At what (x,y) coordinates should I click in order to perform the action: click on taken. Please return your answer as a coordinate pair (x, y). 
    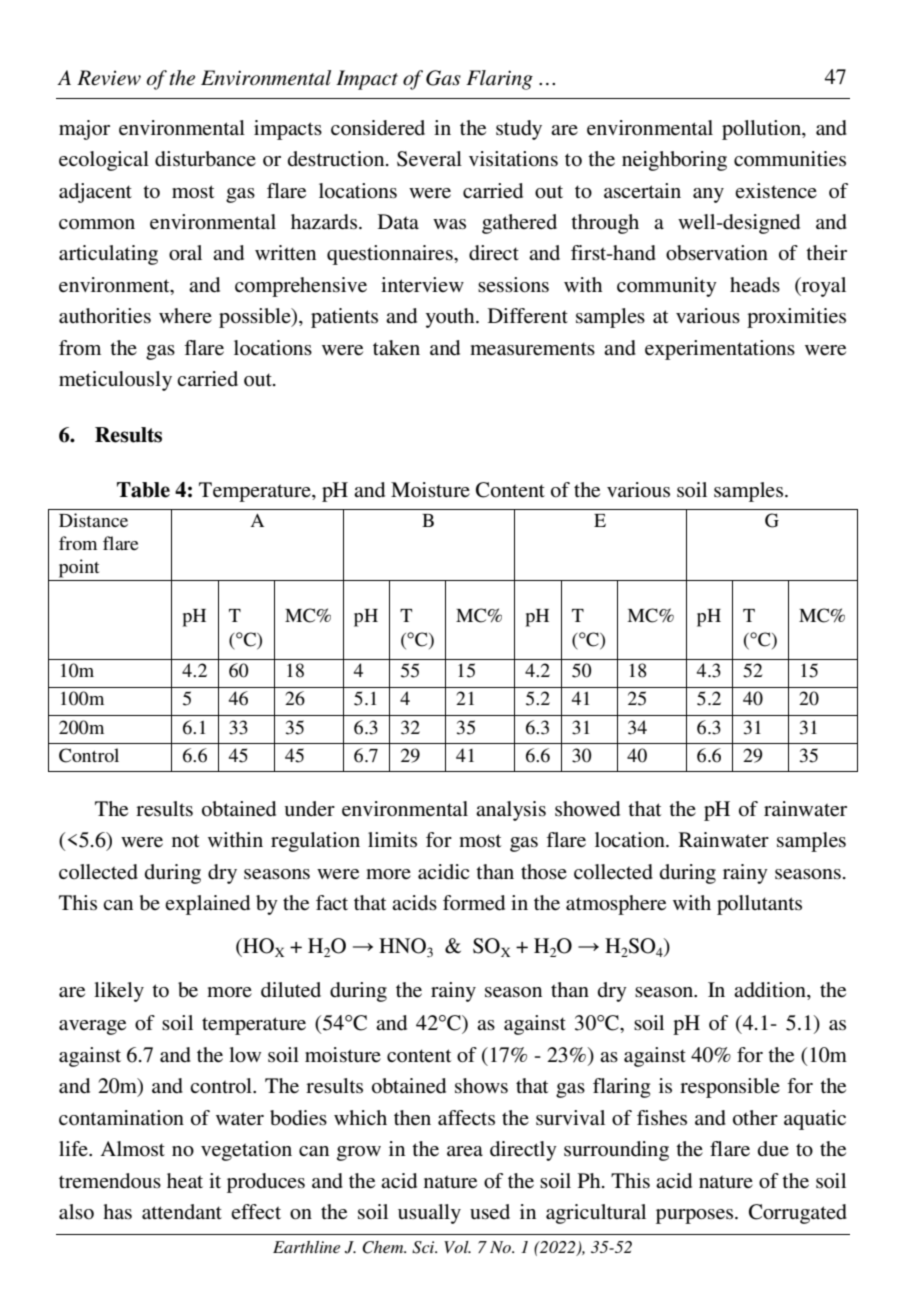
    Looking at the image, I should click on (396, 347).
